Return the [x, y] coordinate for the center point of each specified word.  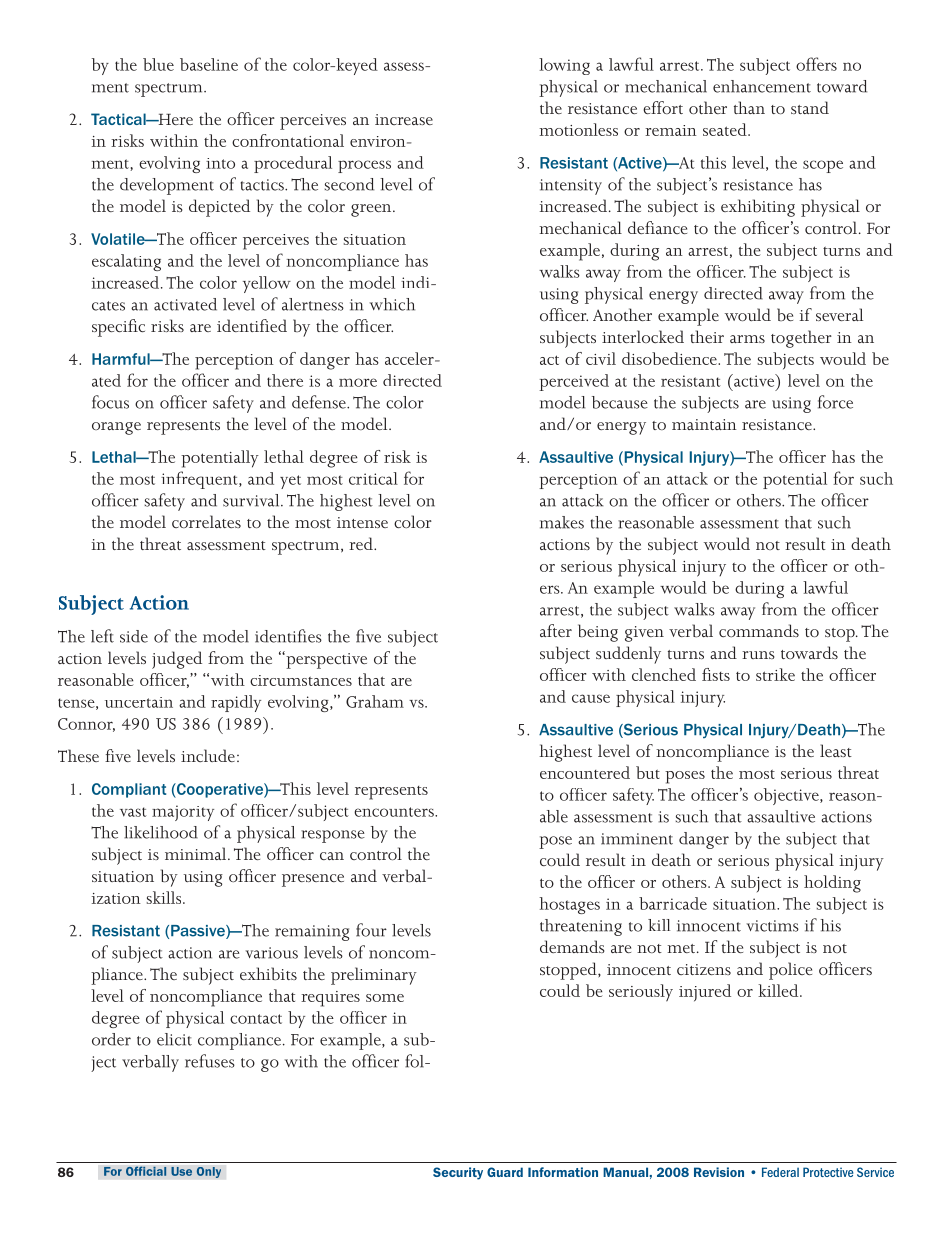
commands [759, 630]
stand [810, 107]
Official [146, 1171]
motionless [578, 129]
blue [158, 64]
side [134, 636]
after [556, 630]
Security [458, 1173]
